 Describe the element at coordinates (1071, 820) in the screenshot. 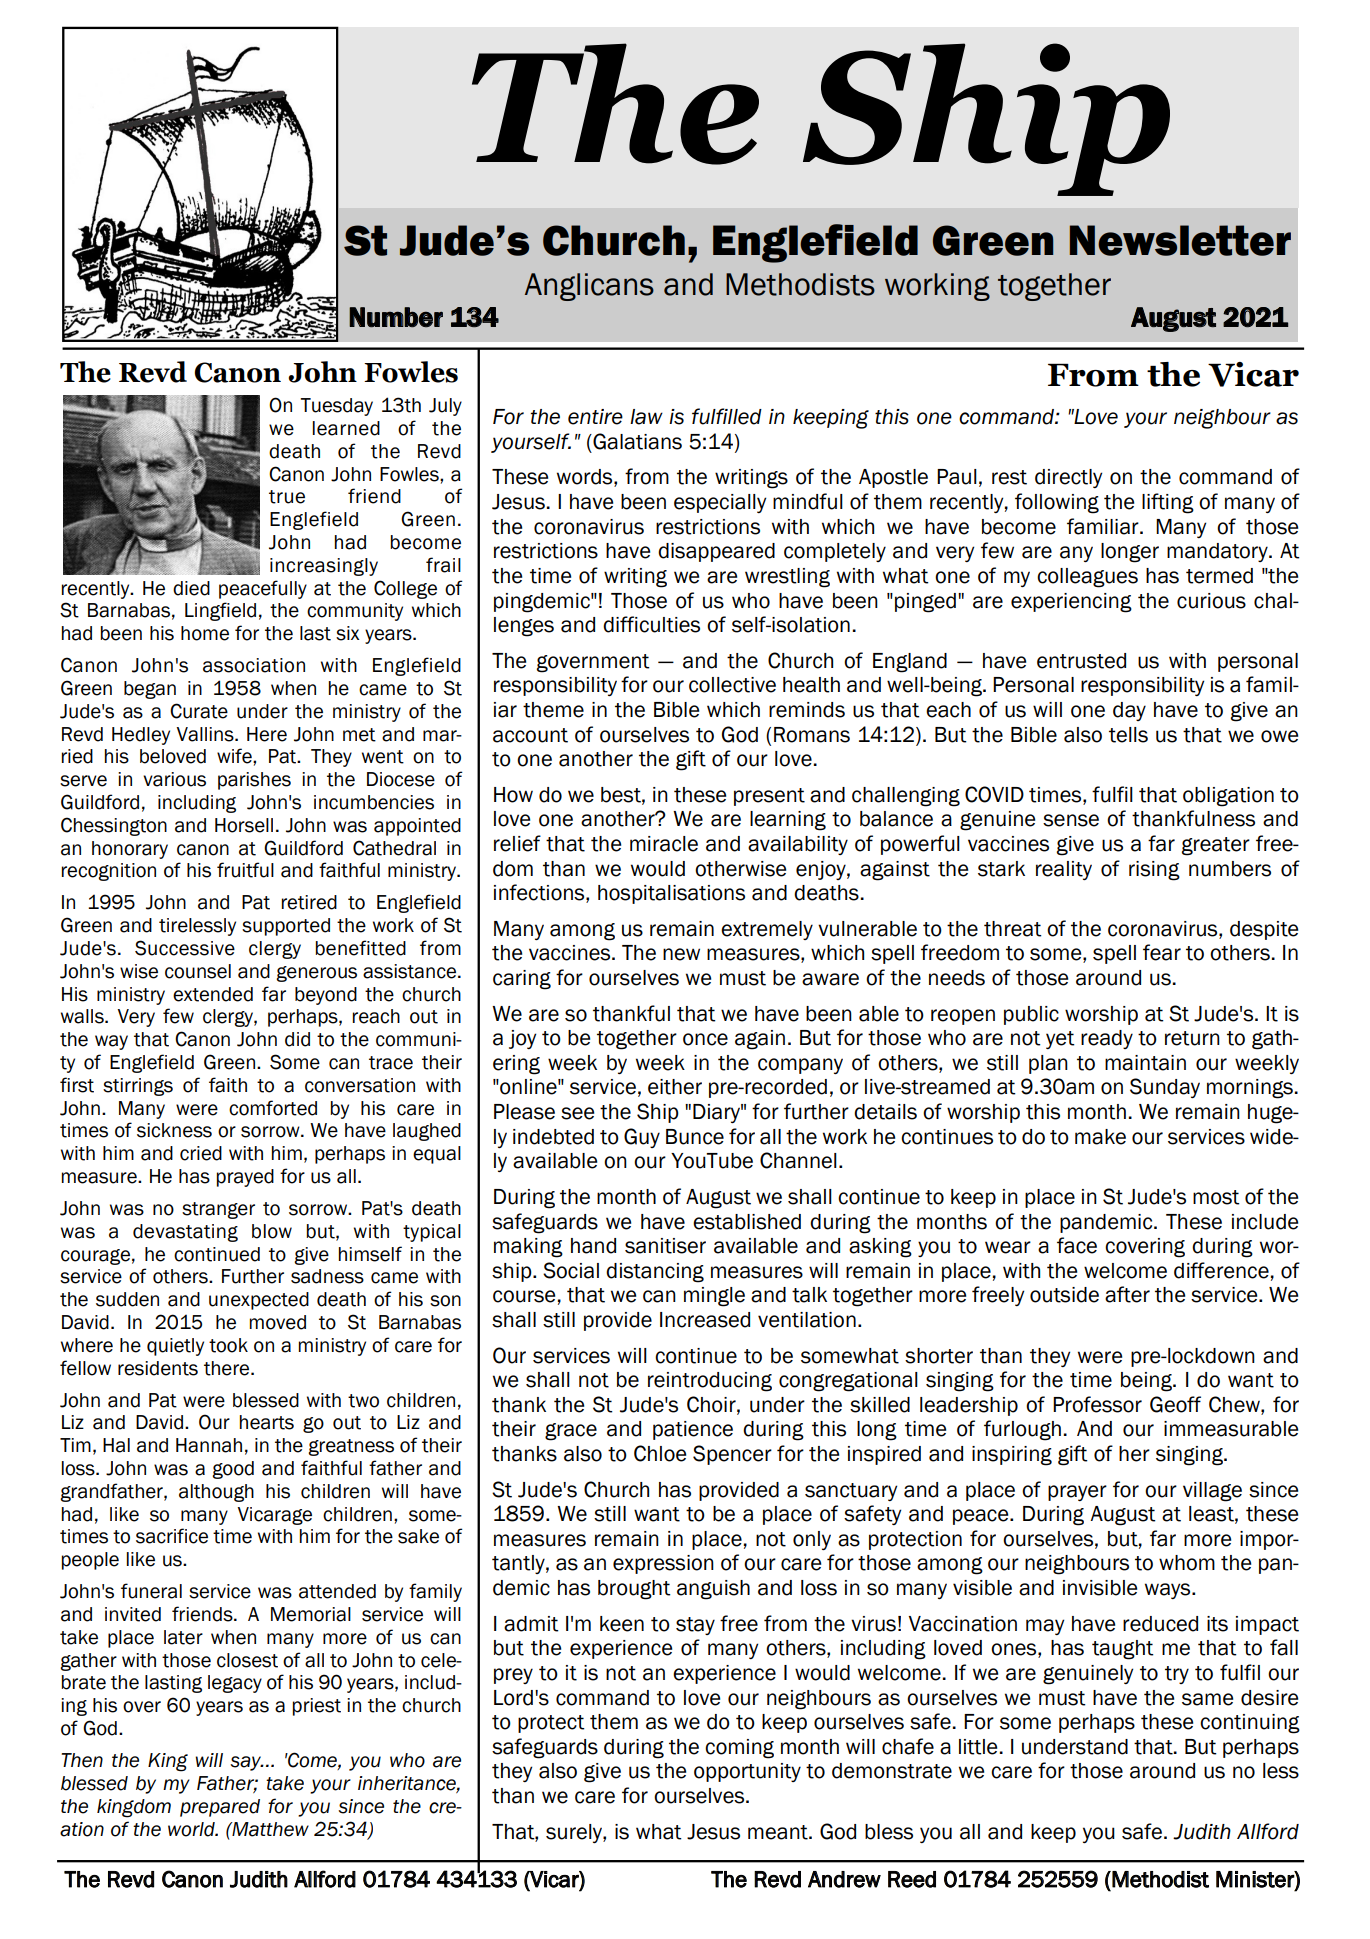

I see `sense` at that location.
